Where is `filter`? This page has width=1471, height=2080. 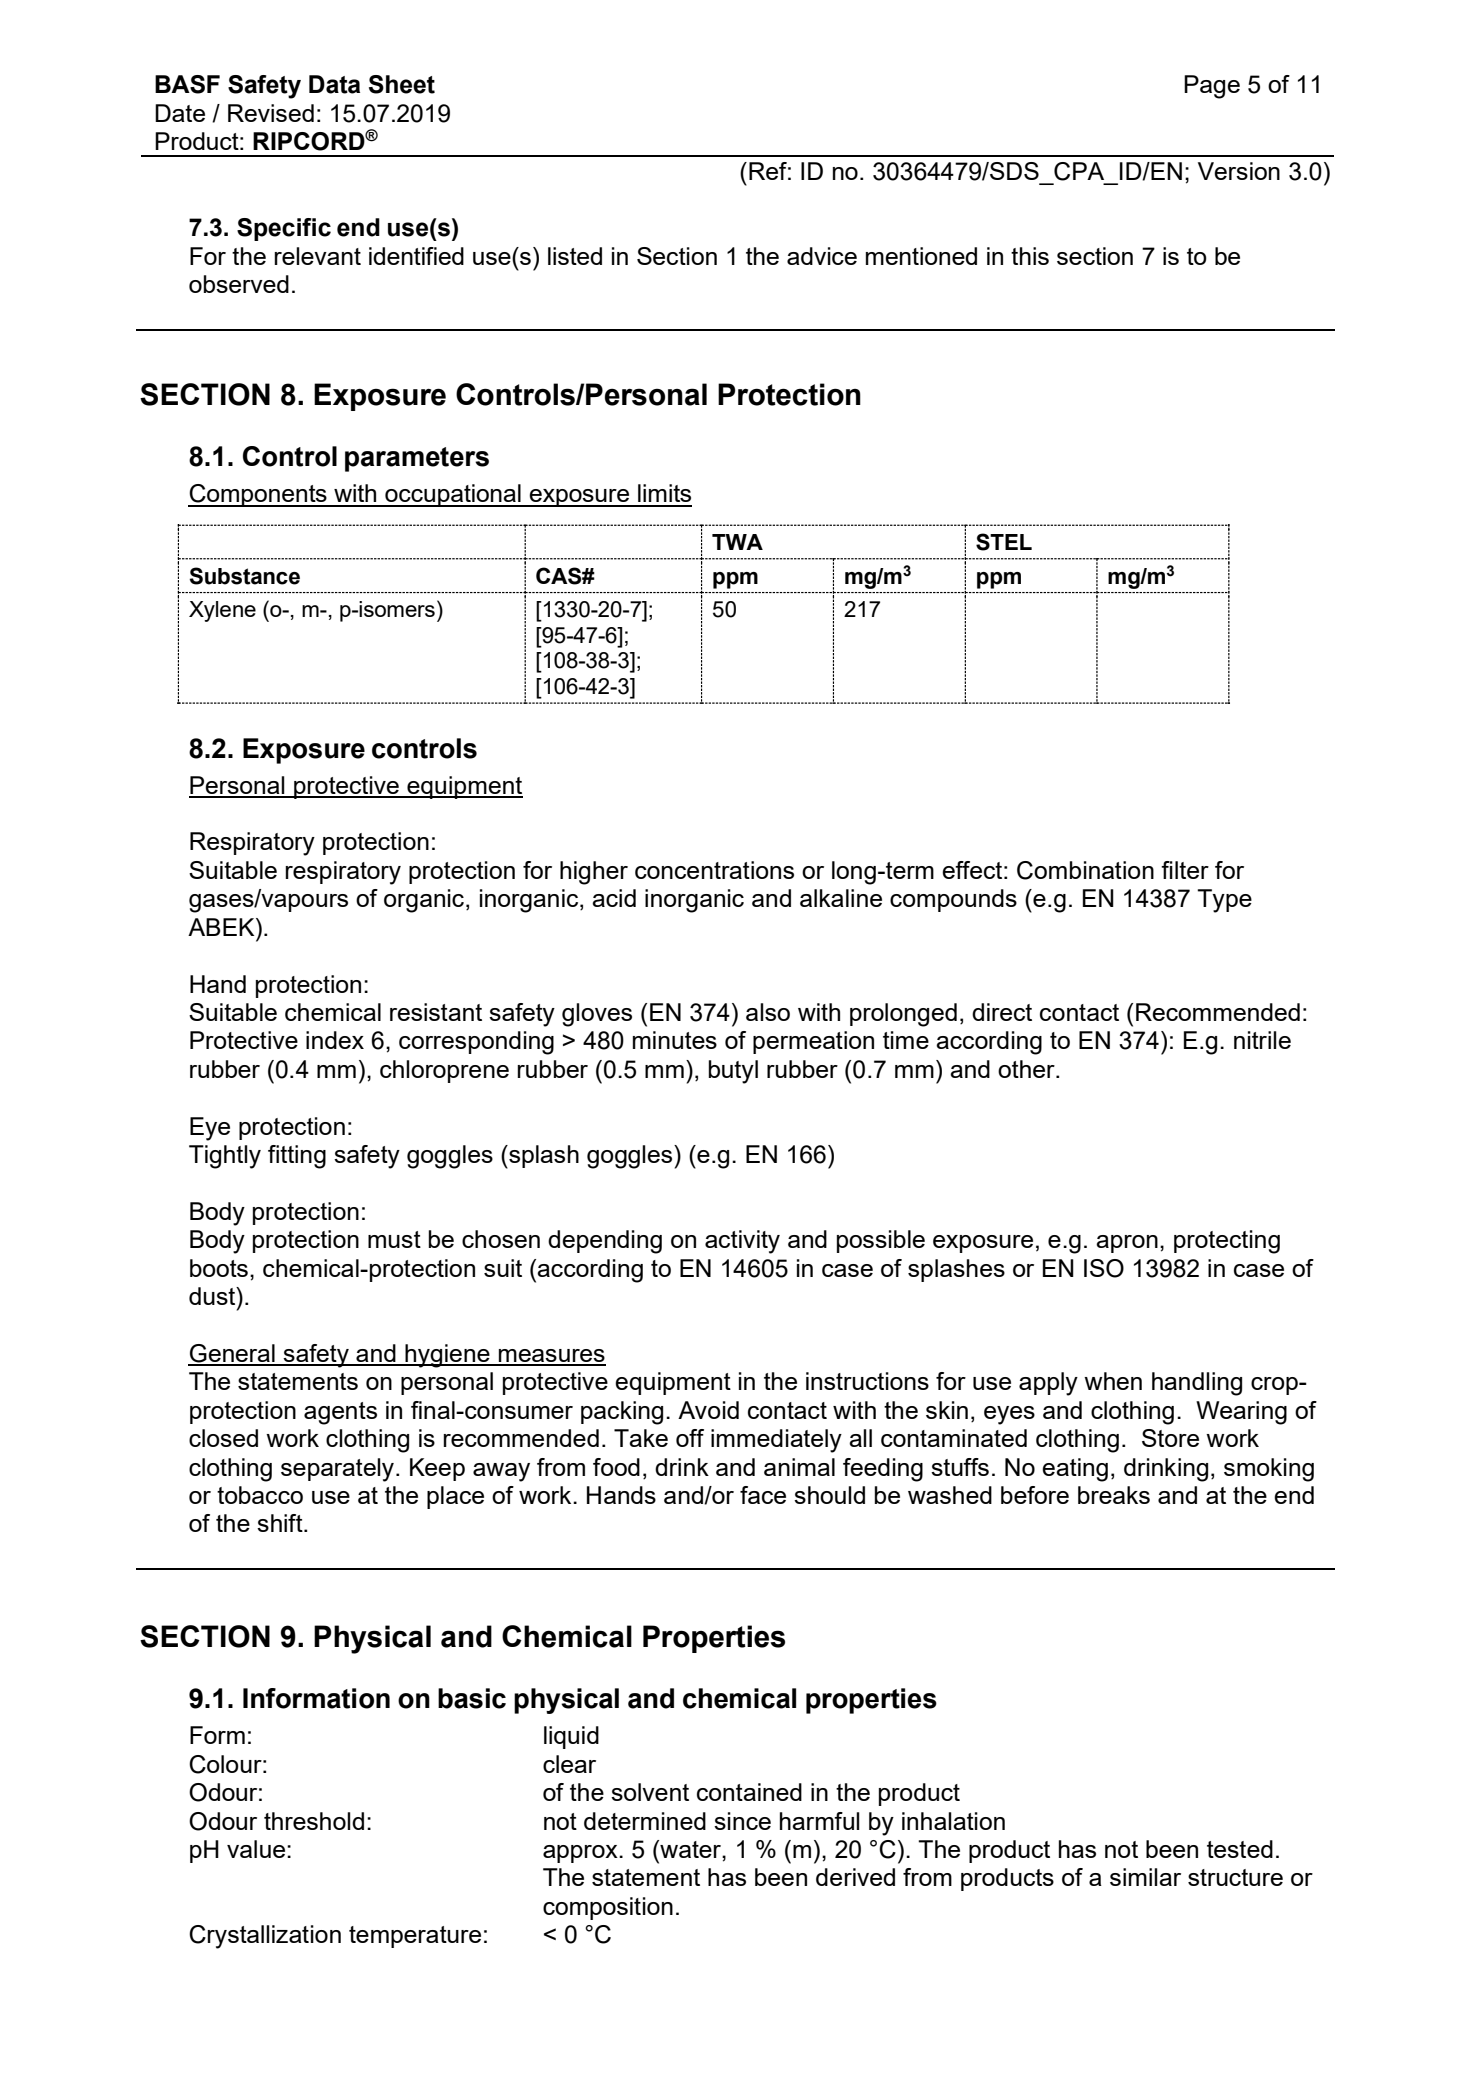 filter is located at coordinates (1185, 870).
